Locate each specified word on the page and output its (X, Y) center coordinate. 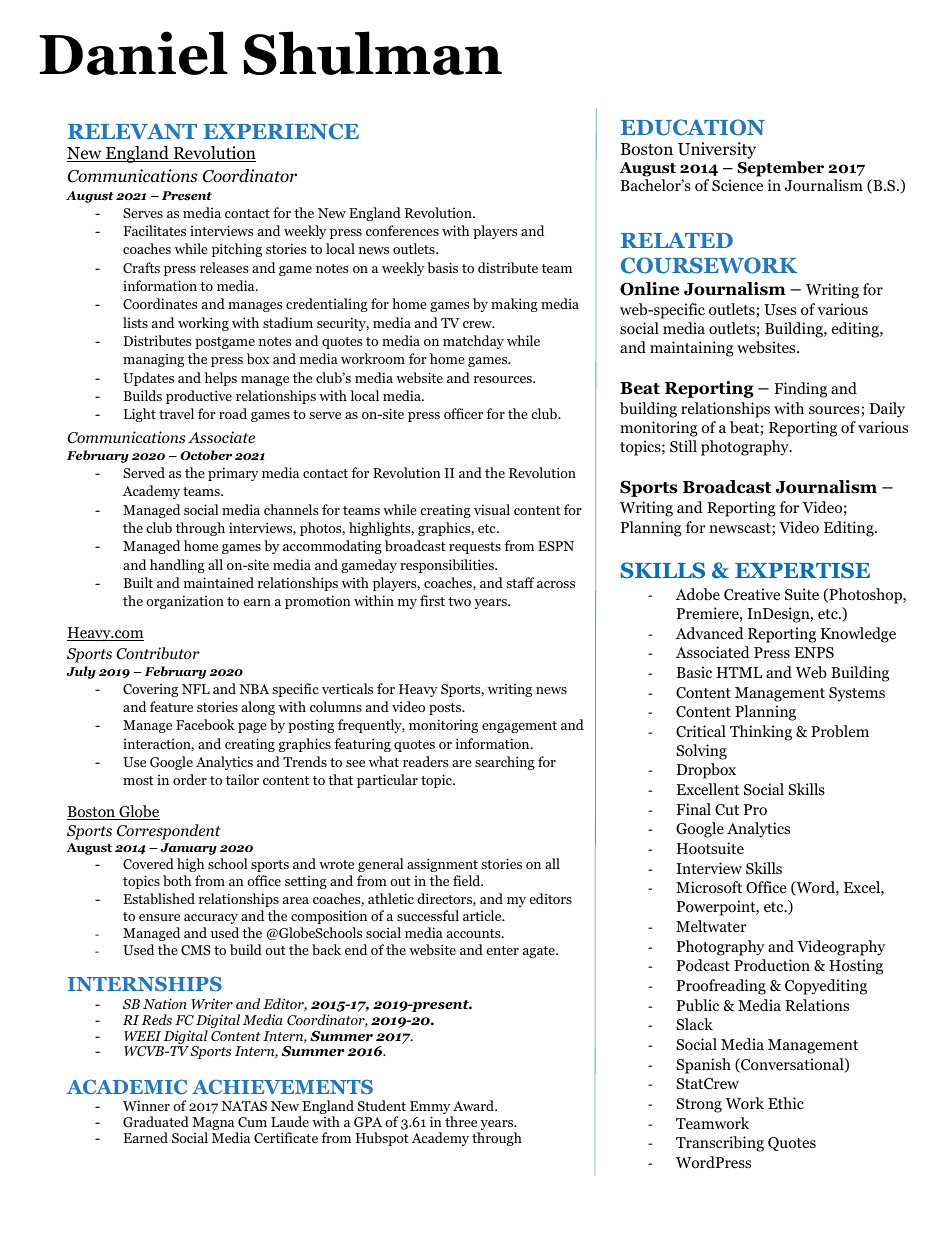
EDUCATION (693, 127)
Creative (752, 594)
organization (185, 602)
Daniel (134, 53)
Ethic (786, 1103)
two (459, 601)
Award (475, 1105)
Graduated (156, 1121)
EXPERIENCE (281, 131)
